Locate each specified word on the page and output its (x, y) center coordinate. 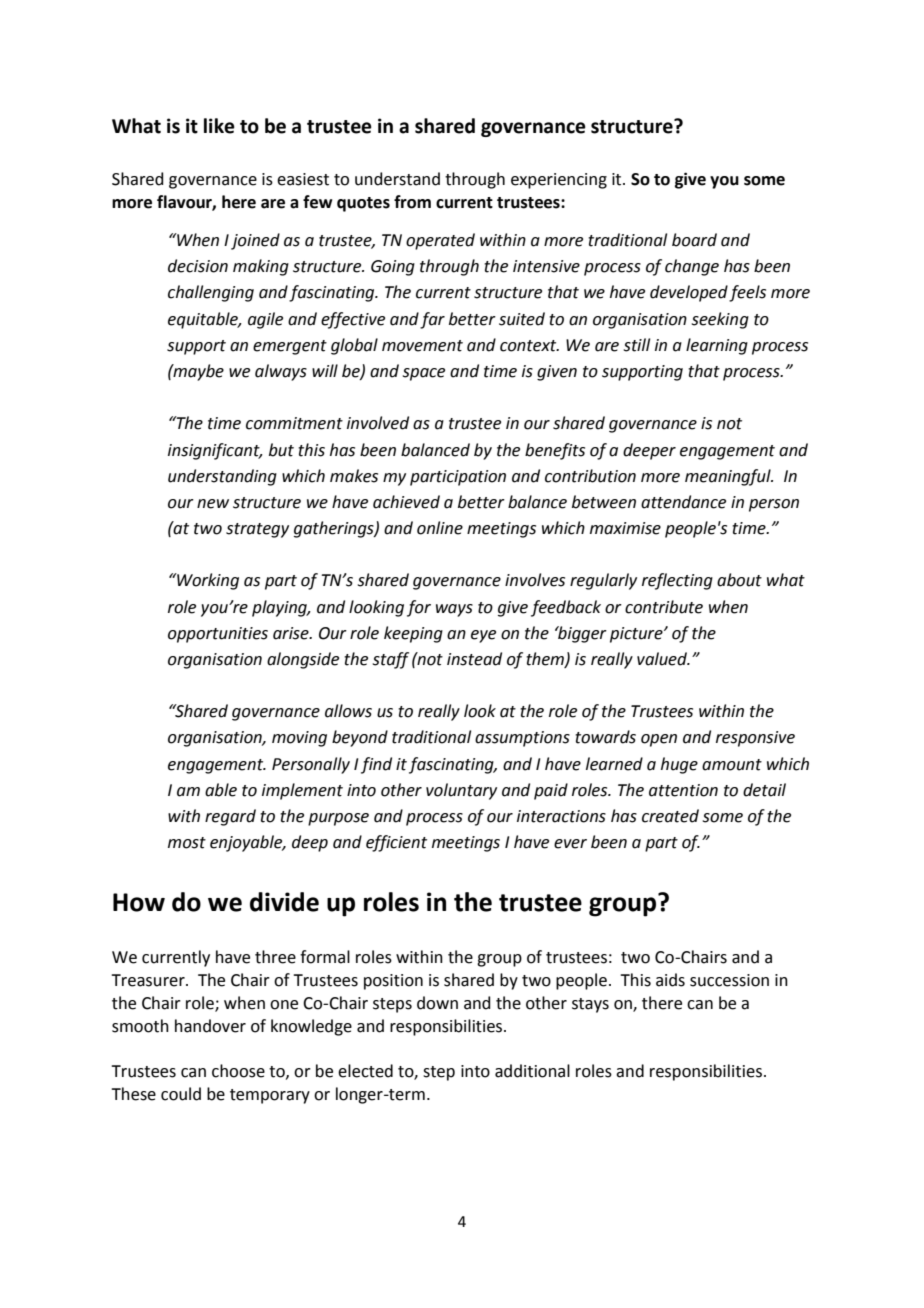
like (219, 126)
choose (238, 1071)
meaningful (729, 477)
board (694, 240)
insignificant (215, 451)
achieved (406, 502)
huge (679, 765)
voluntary (461, 791)
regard (230, 817)
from (412, 202)
